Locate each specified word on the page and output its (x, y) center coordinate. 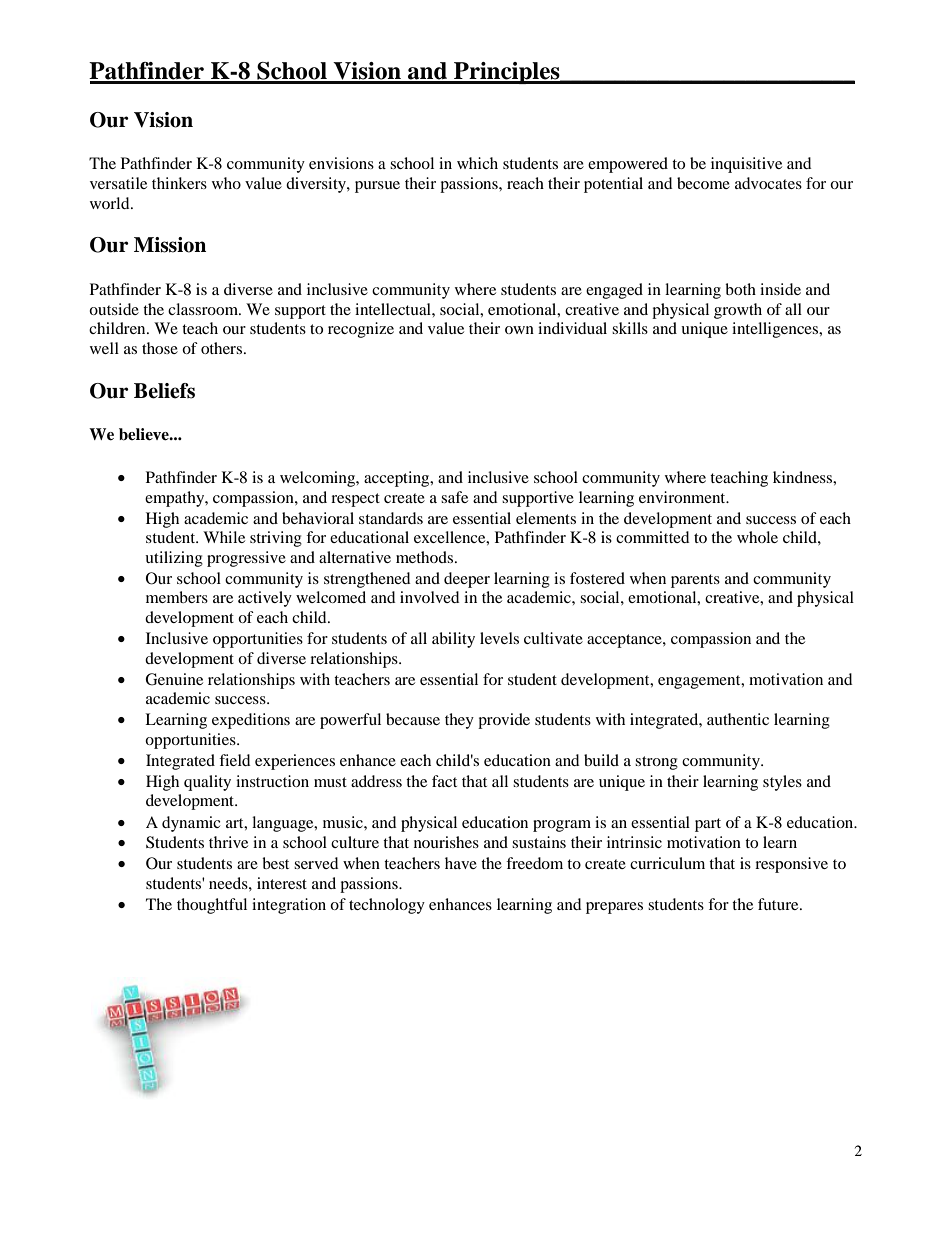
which (477, 163)
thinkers (179, 183)
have (461, 863)
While (224, 537)
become (703, 183)
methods (426, 557)
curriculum (667, 863)
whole (757, 537)
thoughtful (212, 906)
